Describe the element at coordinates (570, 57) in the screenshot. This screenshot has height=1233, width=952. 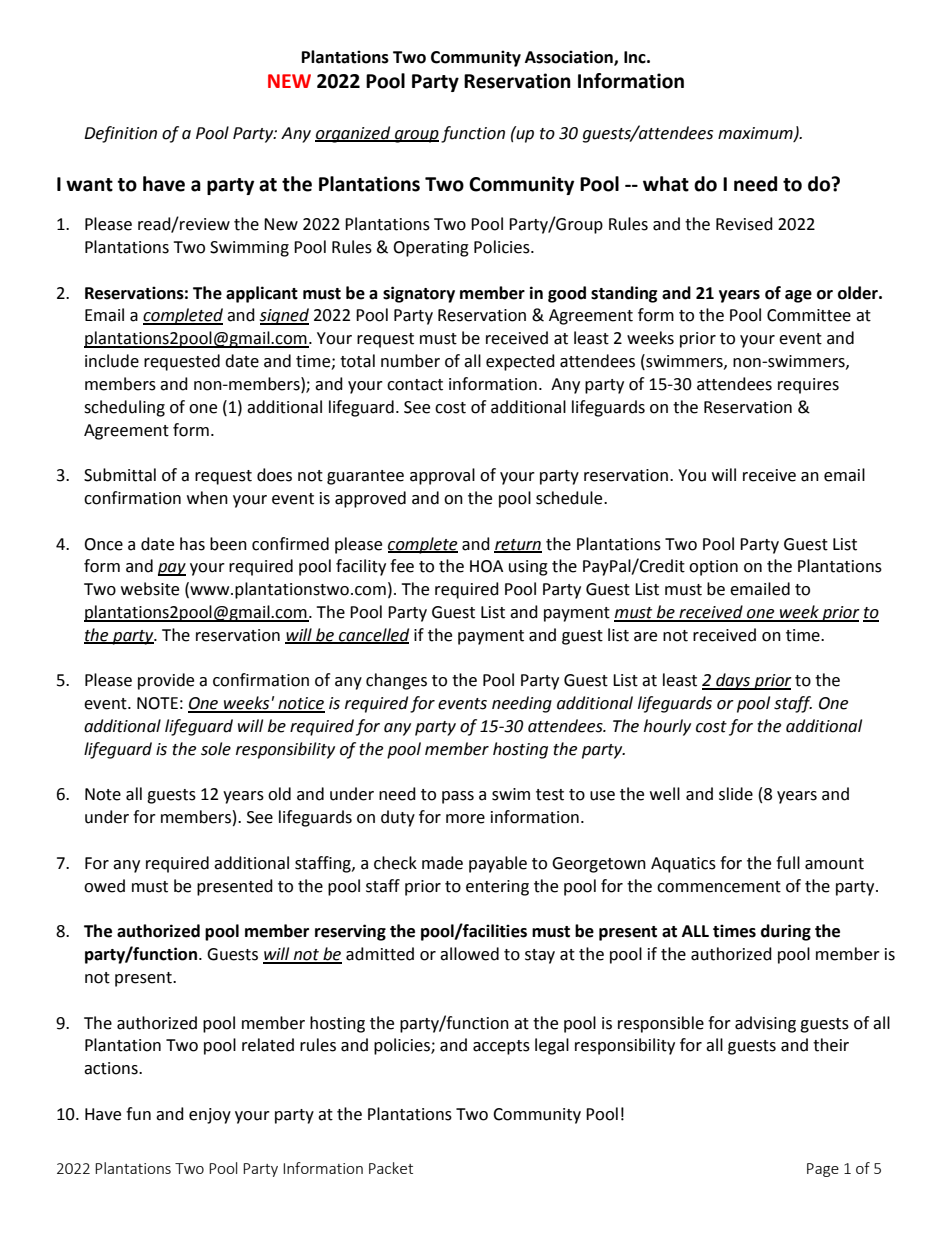
I see `Association` at that location.
